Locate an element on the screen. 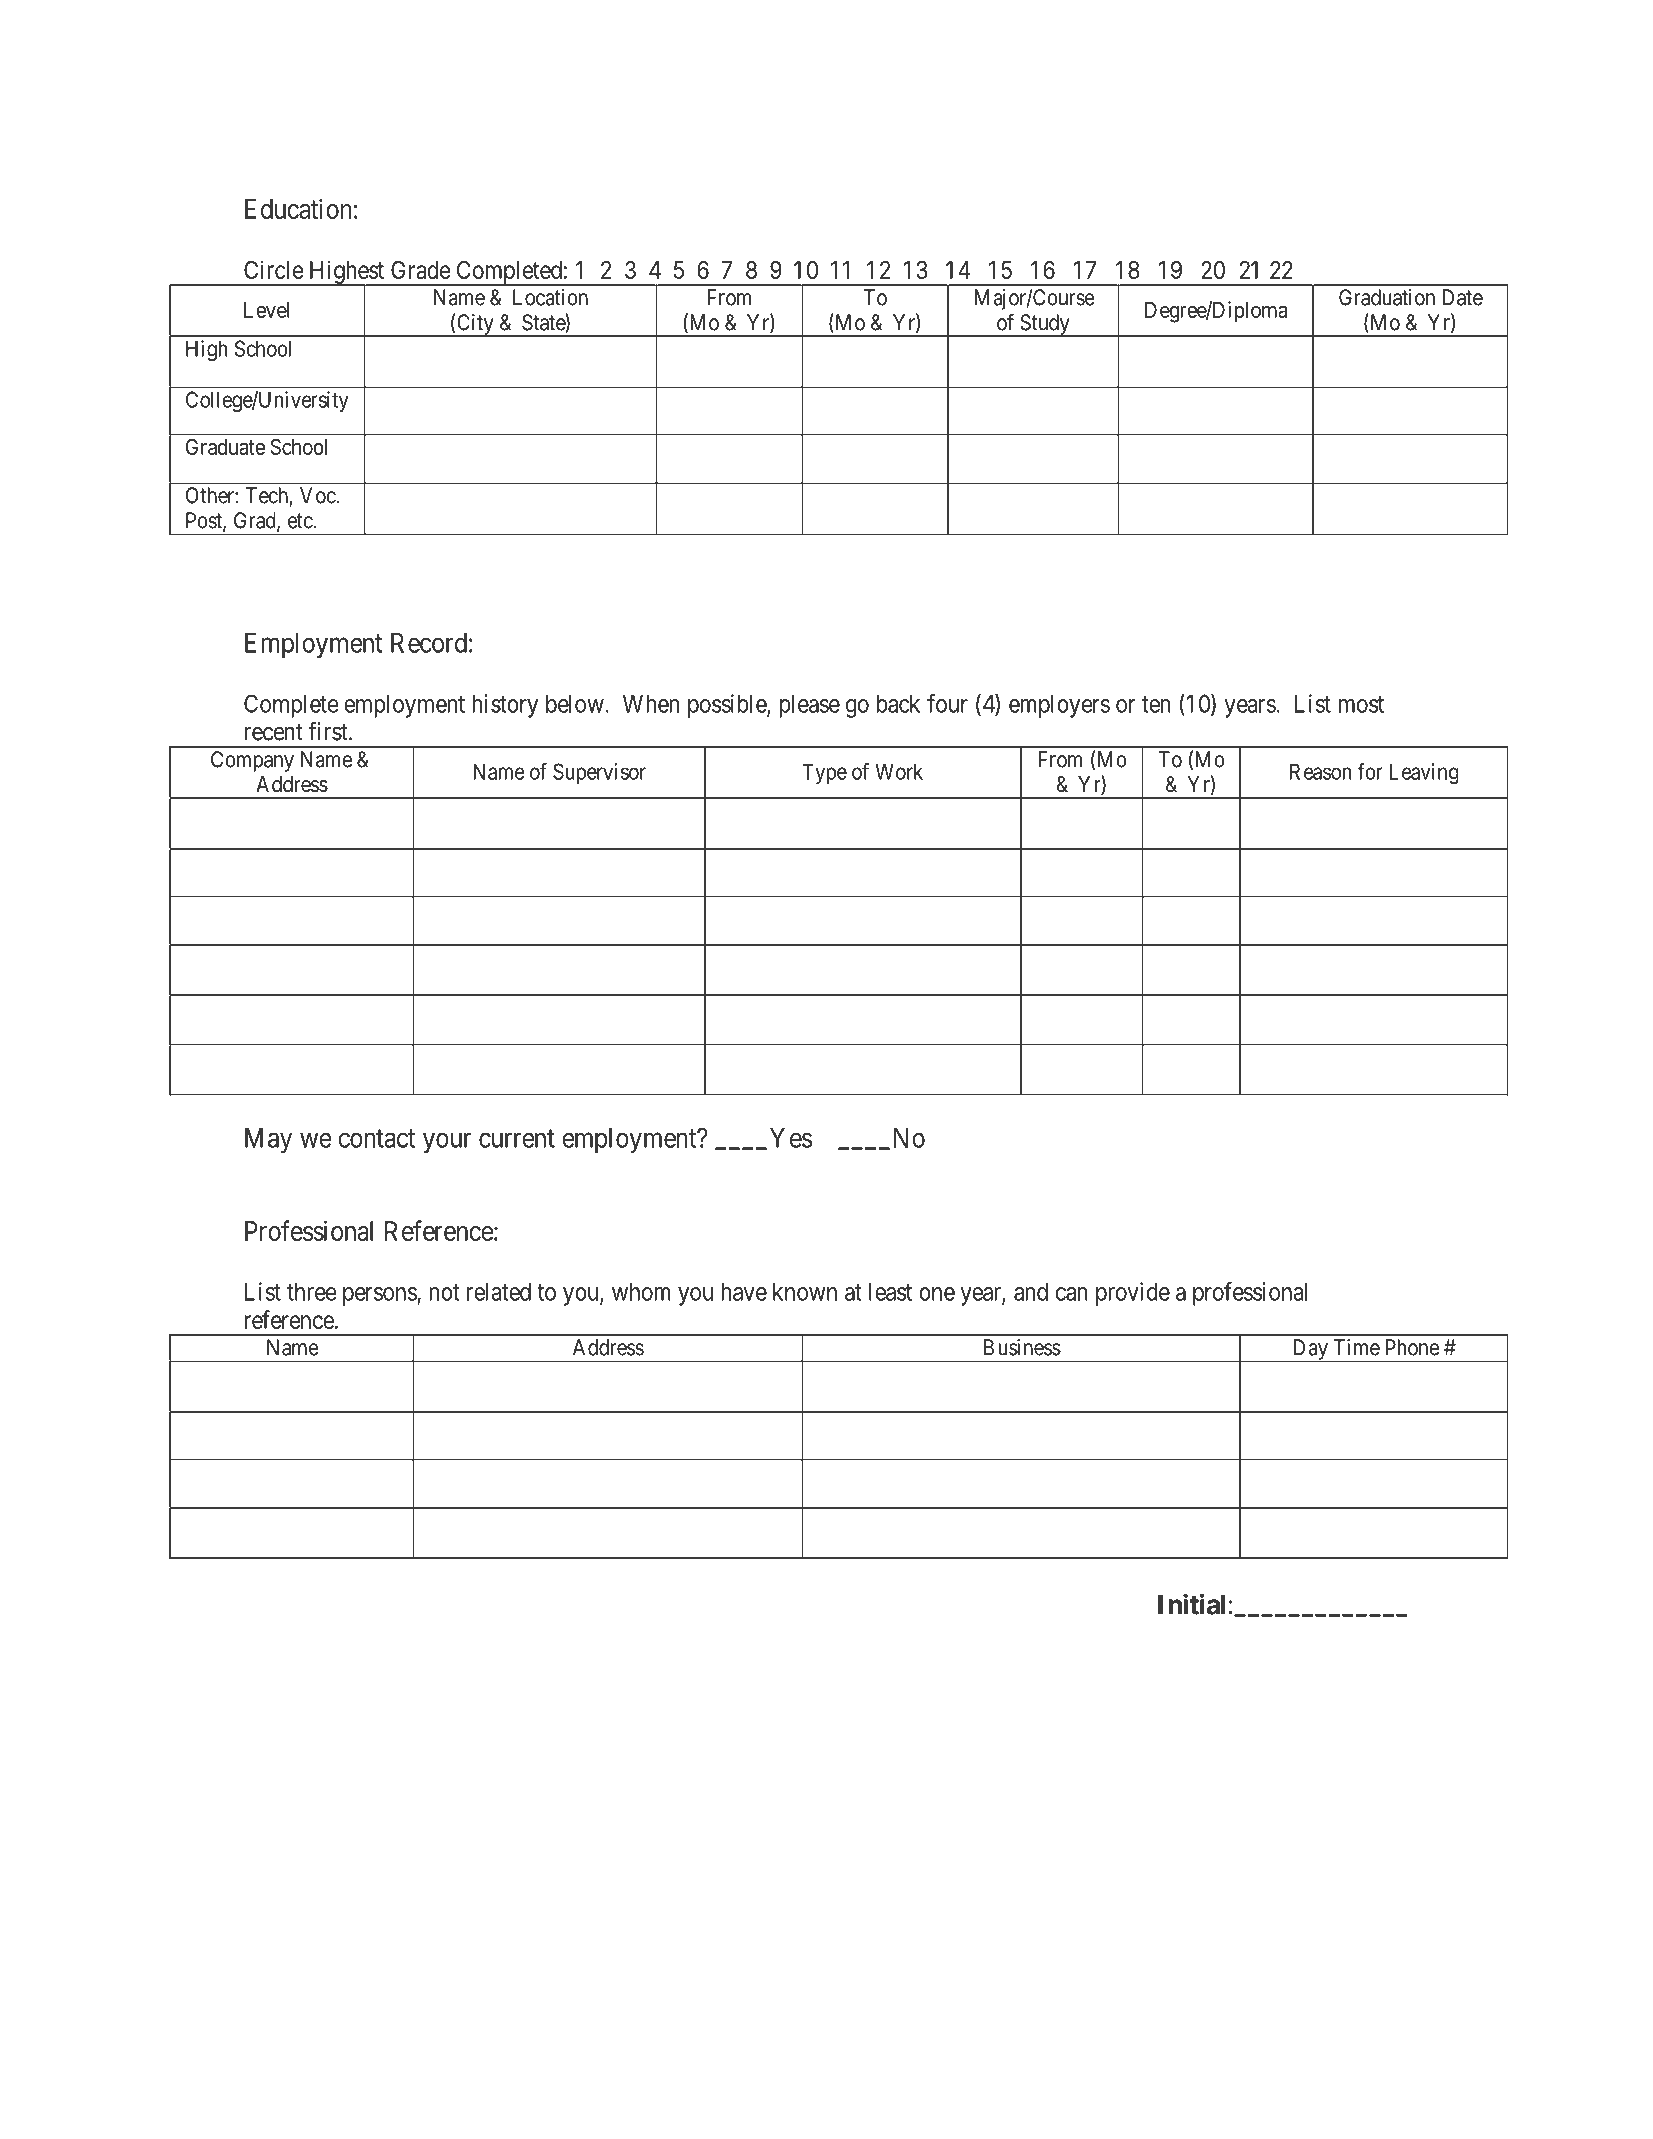 The width and height of the screenshot is (1653, 2139). Voc is located at coordinates (318, 495).
